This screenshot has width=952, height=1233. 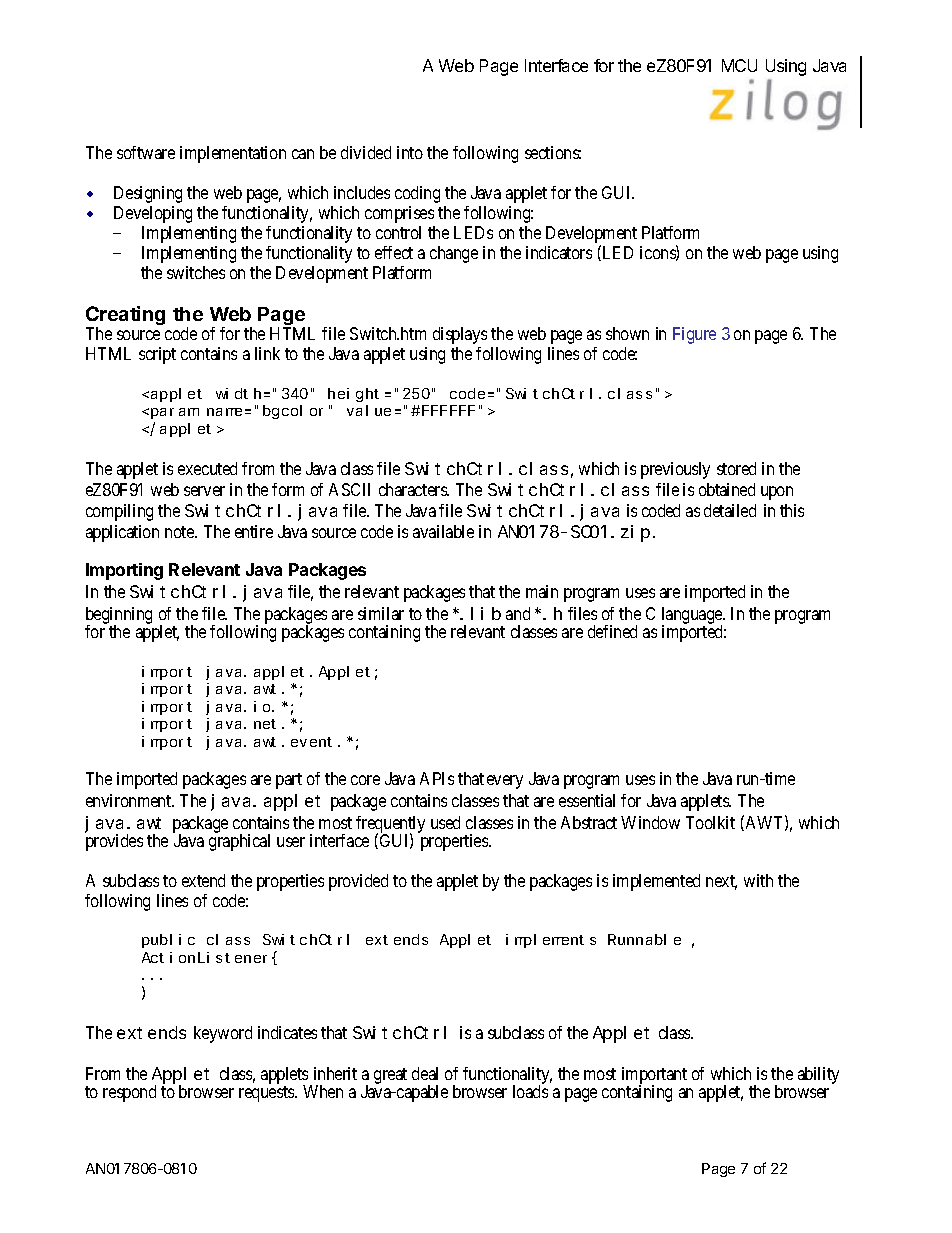 What do you see at coordinates (710, 822) in the screenshot?
I see `Toolkit` at bounding box center [710, 822].
